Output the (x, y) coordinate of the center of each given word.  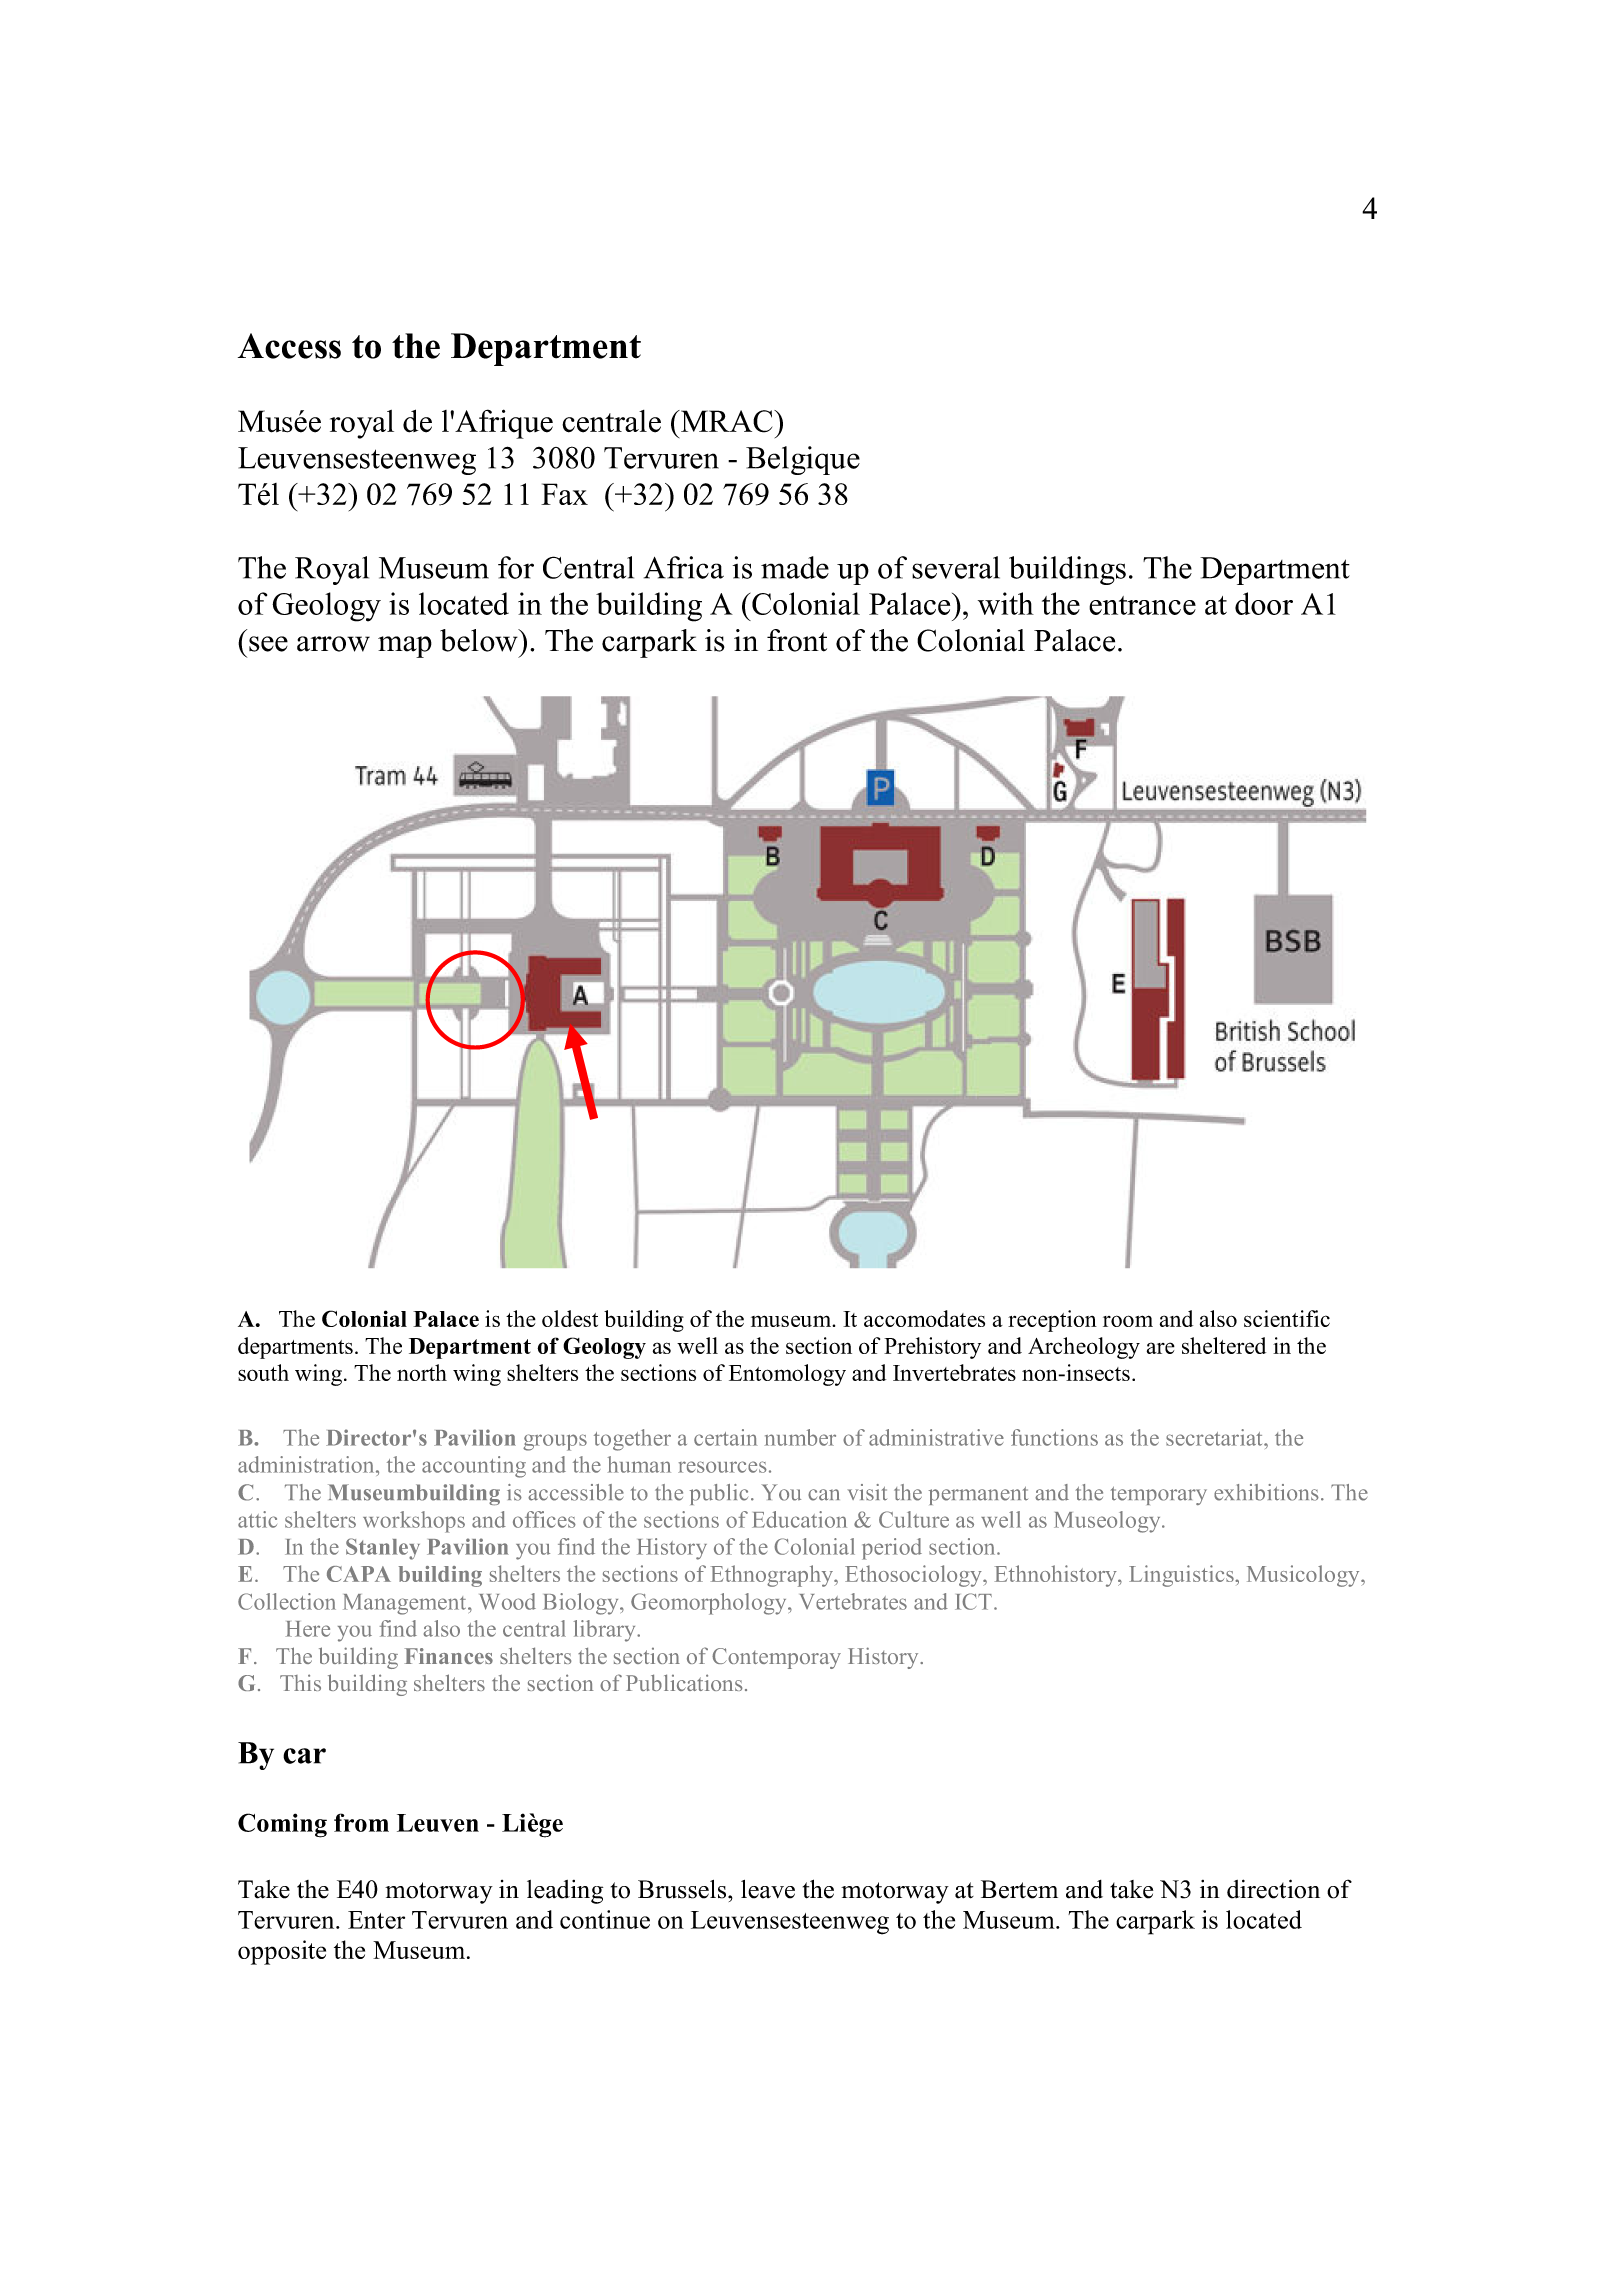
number (800, 1437)
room (1128, 1321)
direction (1273, 1889)
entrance (1142, 605)
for (516, 567)
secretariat (1215, 1437)
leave (768, 1889)
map (405, 647)
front (797, 640)
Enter (376, 1920)
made (795, 567)
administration (307, 1464)
